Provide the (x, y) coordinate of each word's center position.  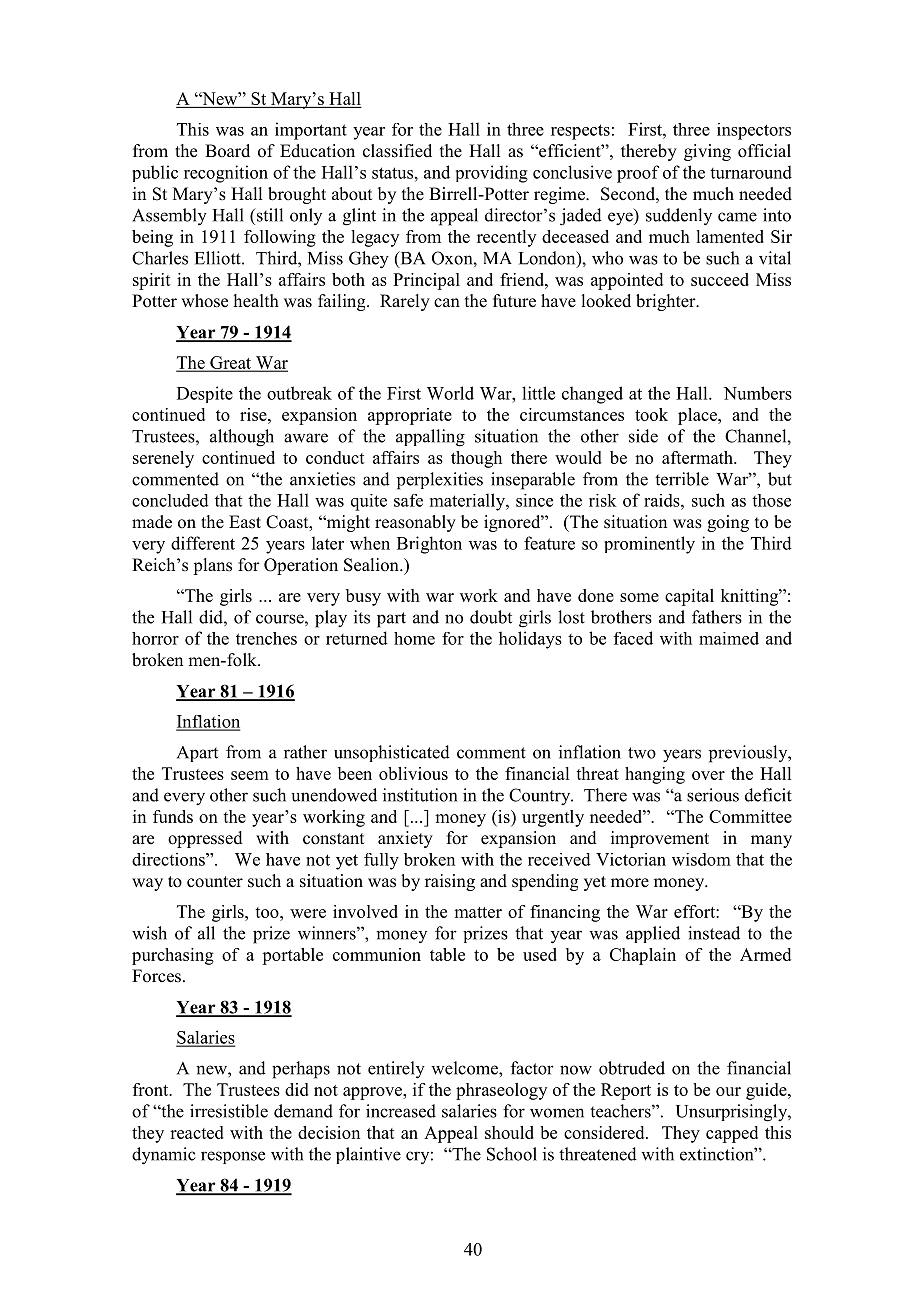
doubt (491, 617)
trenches (266, 638)
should (509, 1132)
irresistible (229, 1111)
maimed (729, 638)
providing (492, 174)
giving (707, 152)
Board (227, 151)
